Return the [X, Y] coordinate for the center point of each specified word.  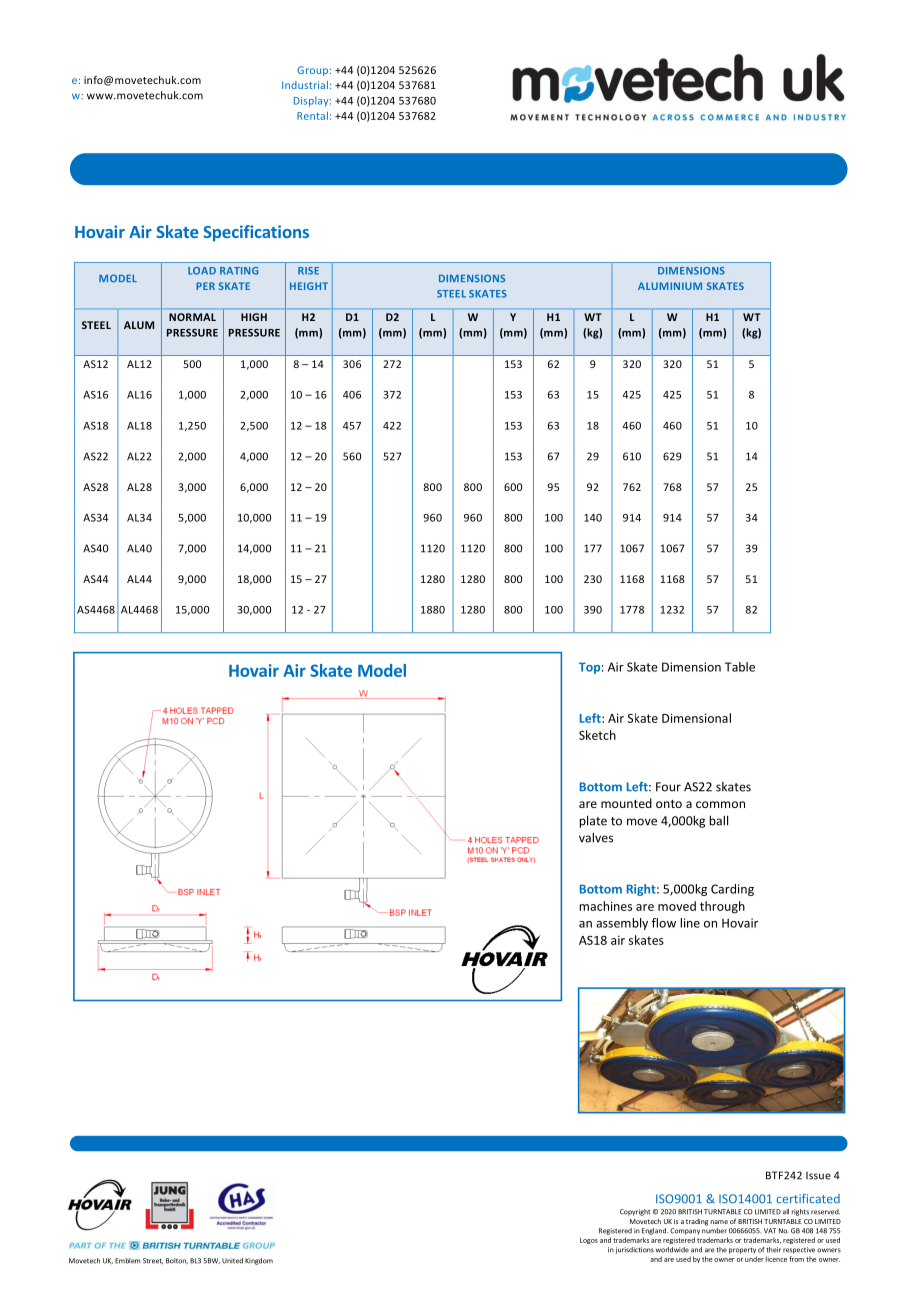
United [232, 1261]
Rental [312, 115]
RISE [308, 271]
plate [593, 821]
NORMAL [192, 317]
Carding [732, 890]
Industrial [305, 85]
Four [668, 787]
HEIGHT [309, 286]
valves [596, 837]
